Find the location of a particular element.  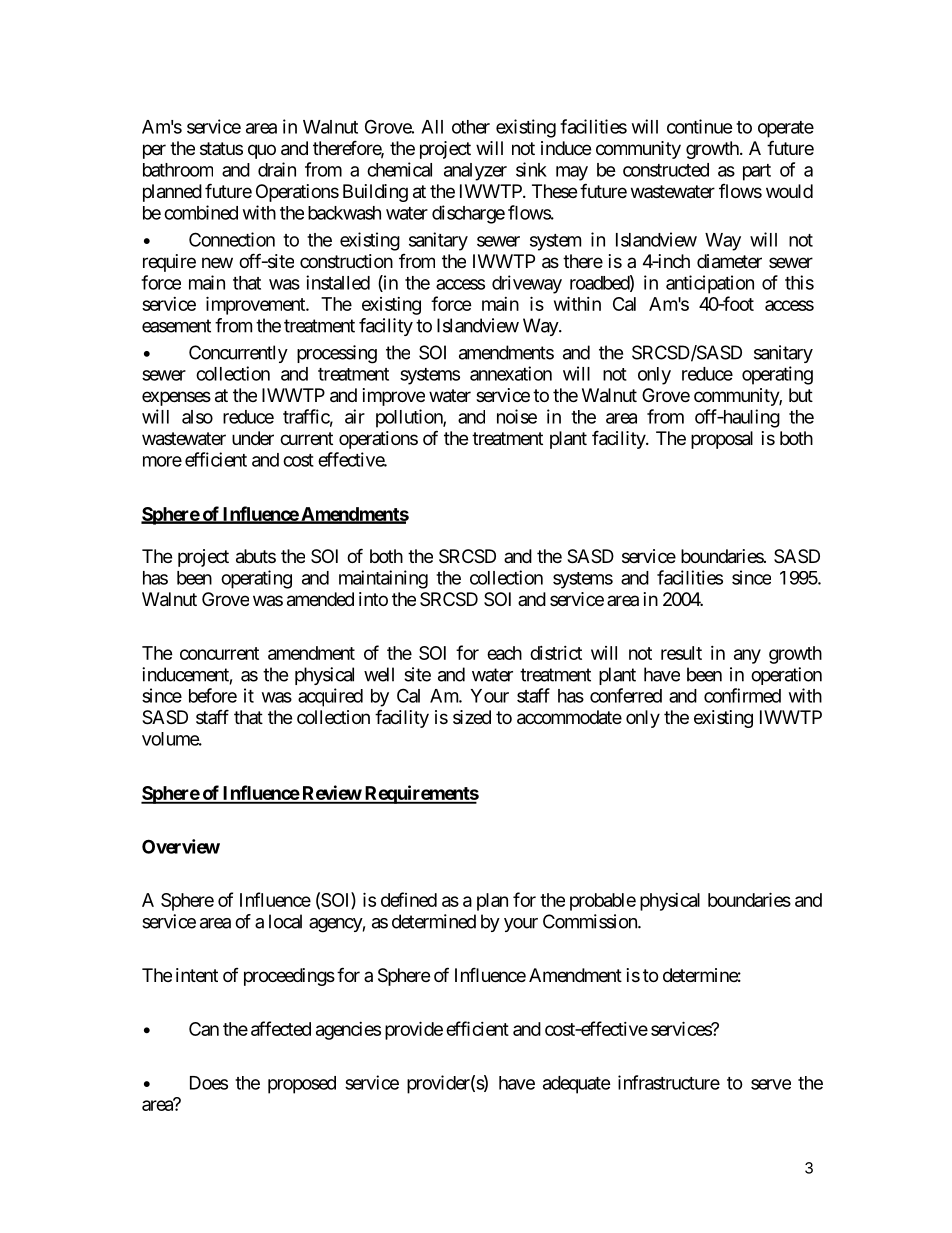

amended is located at coordinates (320, 599).
